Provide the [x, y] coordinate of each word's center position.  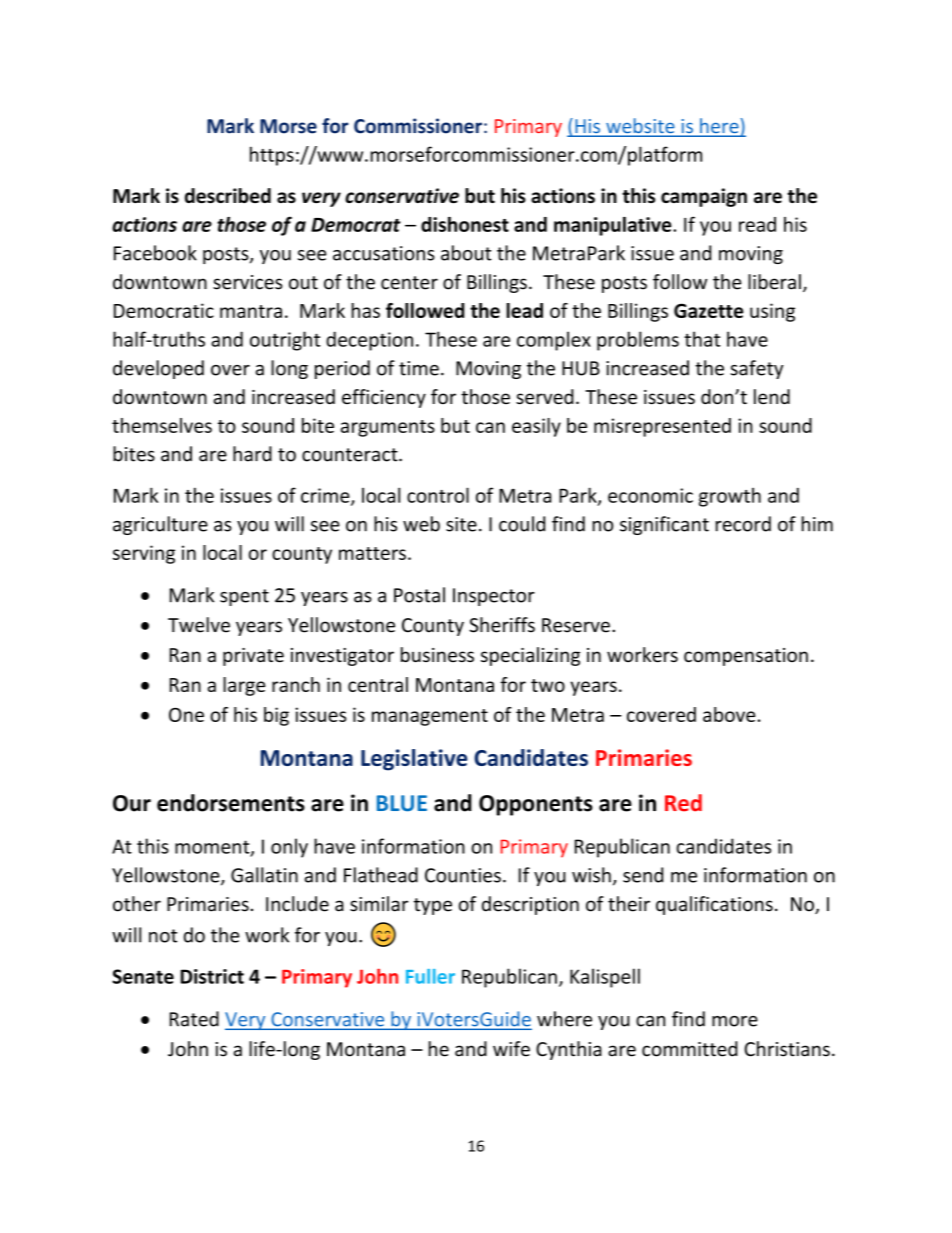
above [729, 714]
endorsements [231, 803]
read [757, 224]
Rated [194, 1019]
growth [730, 497]
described [228, 195]
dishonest [465, 224]
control [438, 495]
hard [252, 454]
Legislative [414, 760]
